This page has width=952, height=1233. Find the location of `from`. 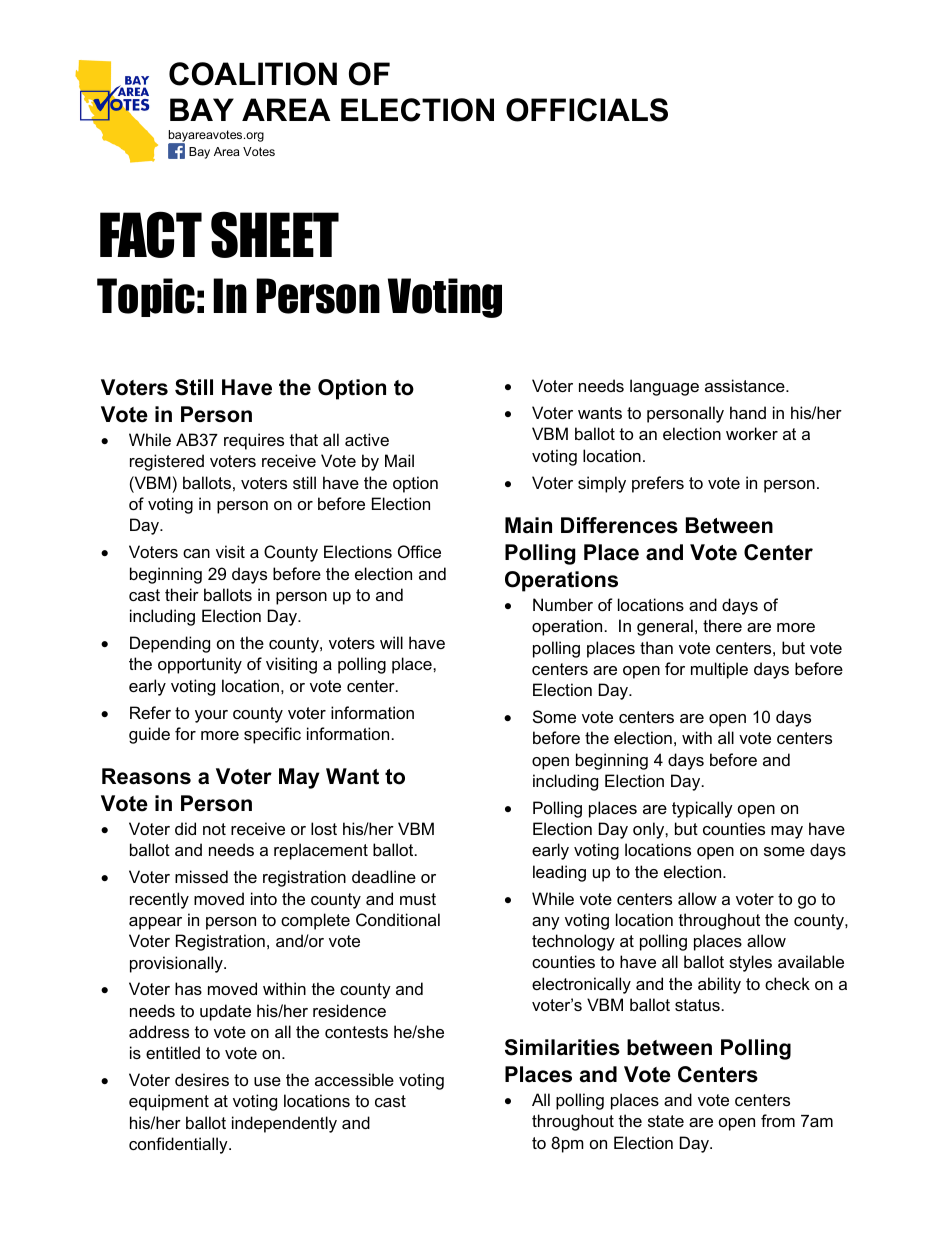

from is located at coordinates (778, 1120).
